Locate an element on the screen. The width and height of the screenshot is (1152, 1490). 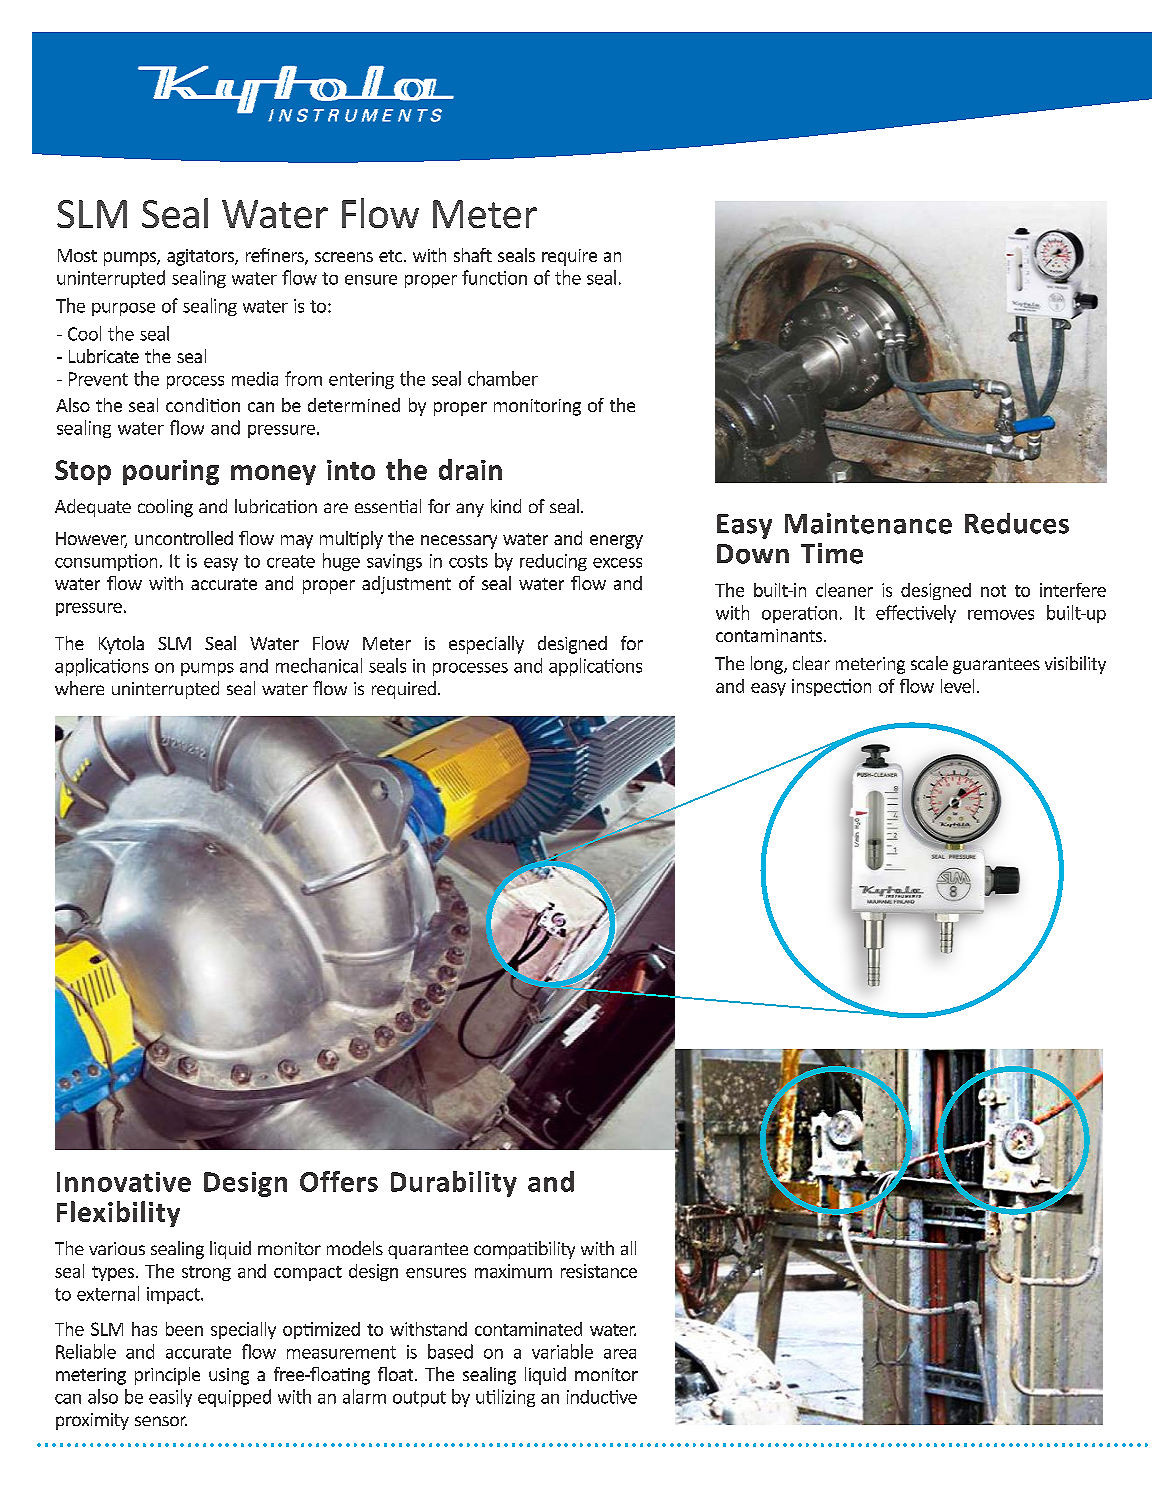
agitators is located at coordinates (201, 257).
